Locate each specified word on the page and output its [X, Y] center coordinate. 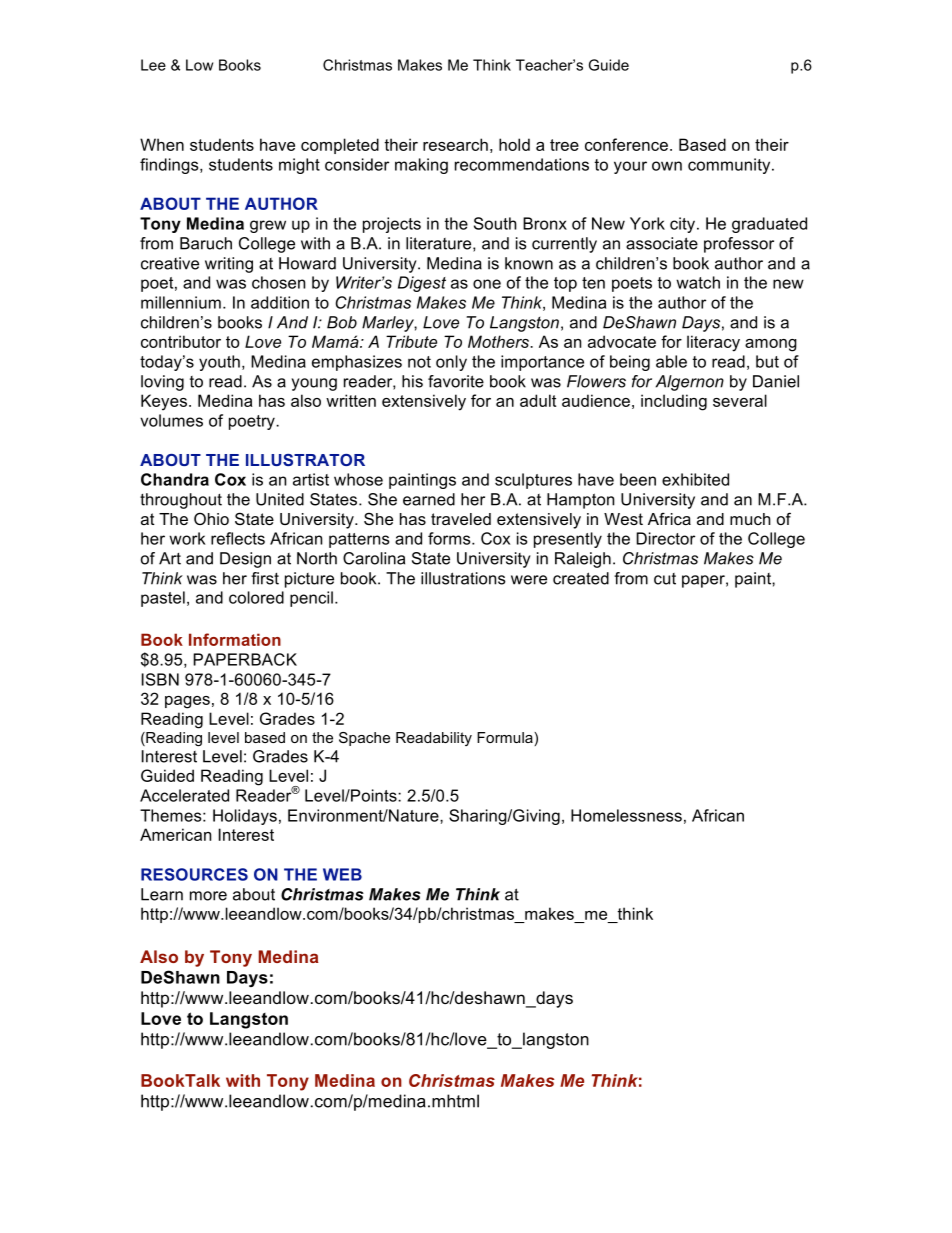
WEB [342, 874]
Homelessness [626, 815]
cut [665, 579]
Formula [506, 739]
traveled [461, 519]
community [730, 166]
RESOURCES [194, 874]
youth [219, 363]
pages [187, 702]
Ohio [211, 518]
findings [170, 166]
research [455, 144]
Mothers [500, 341]
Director [665, 538]
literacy [713, 343]
